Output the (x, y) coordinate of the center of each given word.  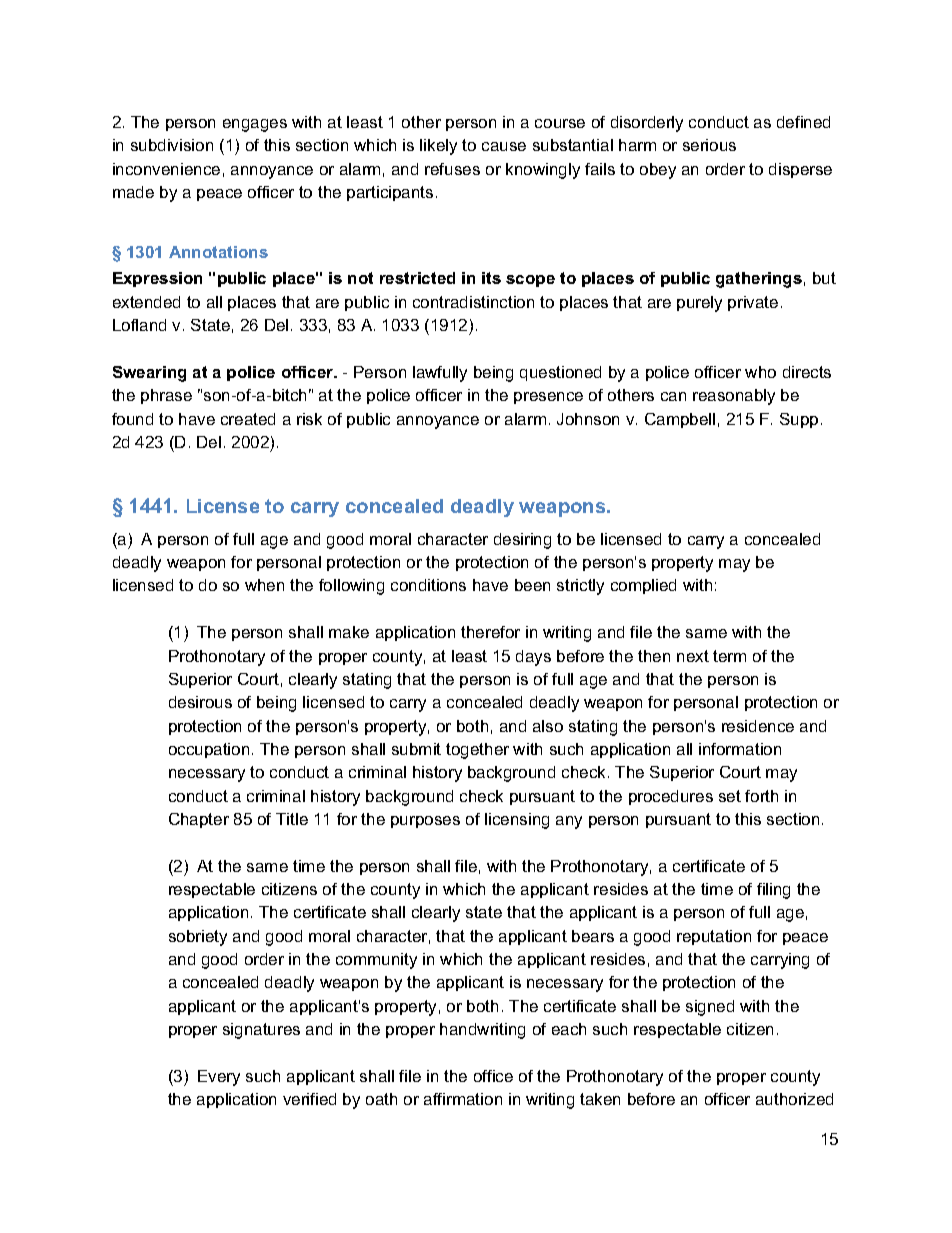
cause (504, 146)
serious (709, 145)
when (264, 585)
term (729, 656)
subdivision (172, 145)
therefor (490, 632)
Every (219, 1078)
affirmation (463, 1099)
